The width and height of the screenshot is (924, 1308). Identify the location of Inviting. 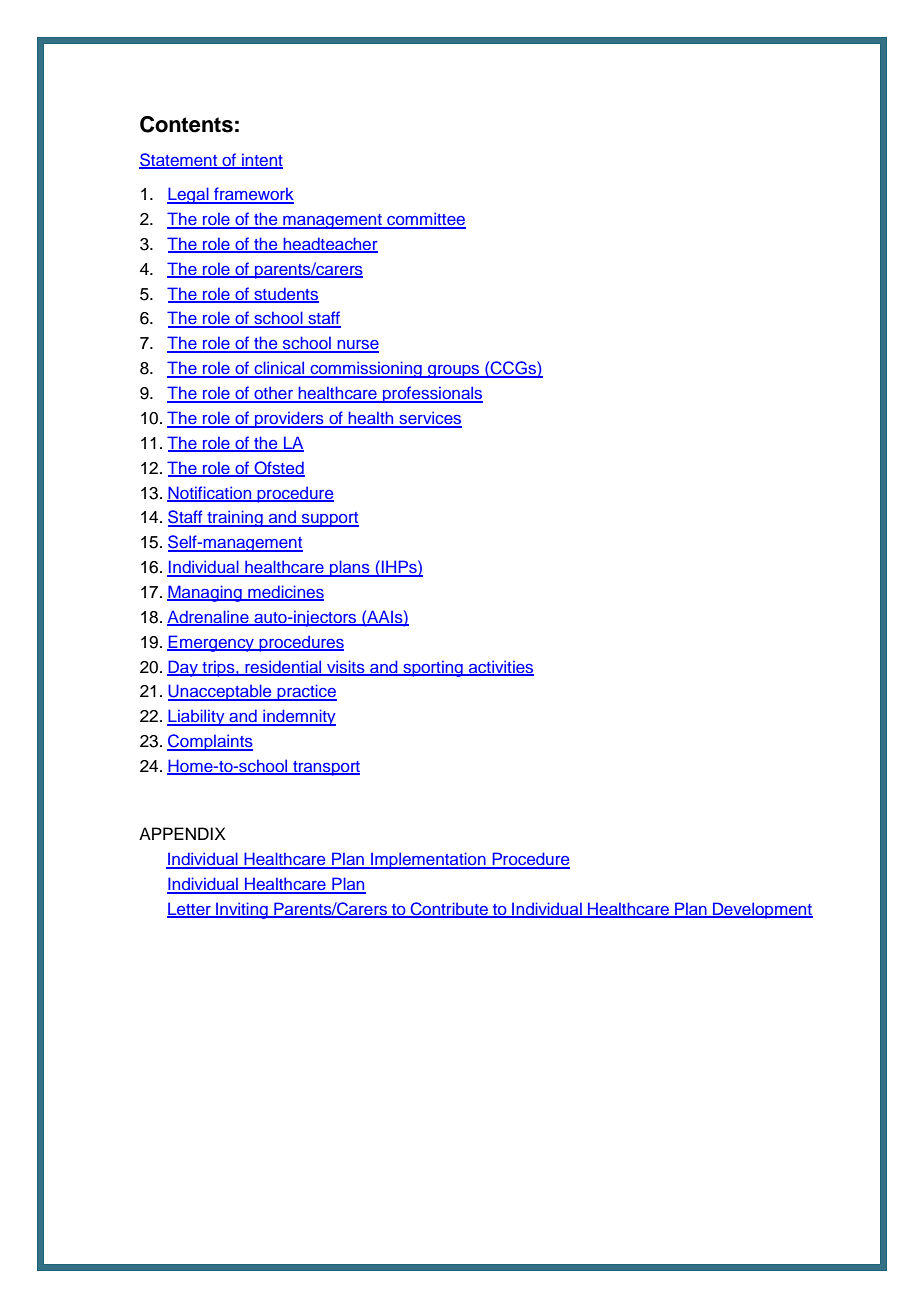
(242, 910).
